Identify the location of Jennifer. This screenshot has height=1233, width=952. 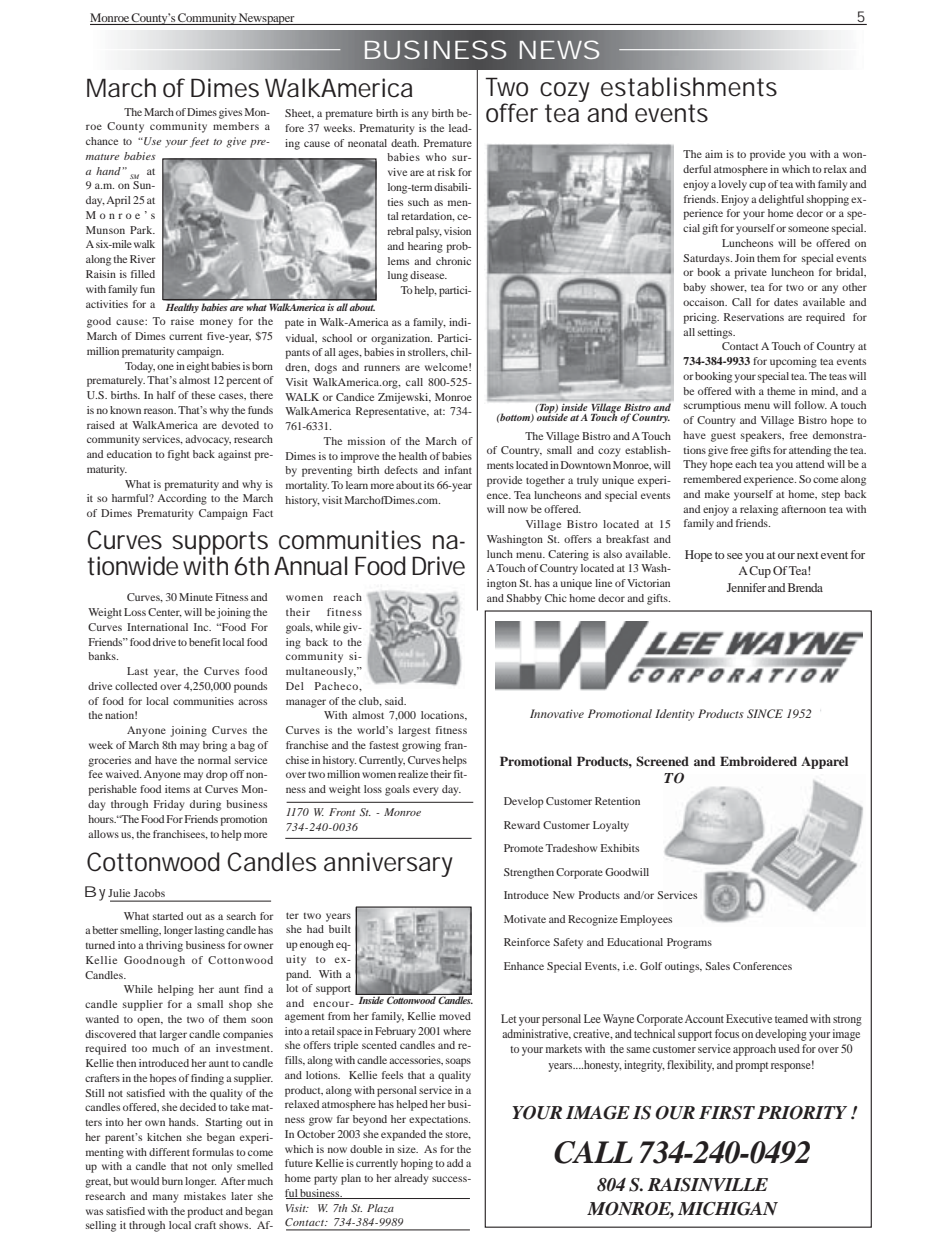
(746, 587).
